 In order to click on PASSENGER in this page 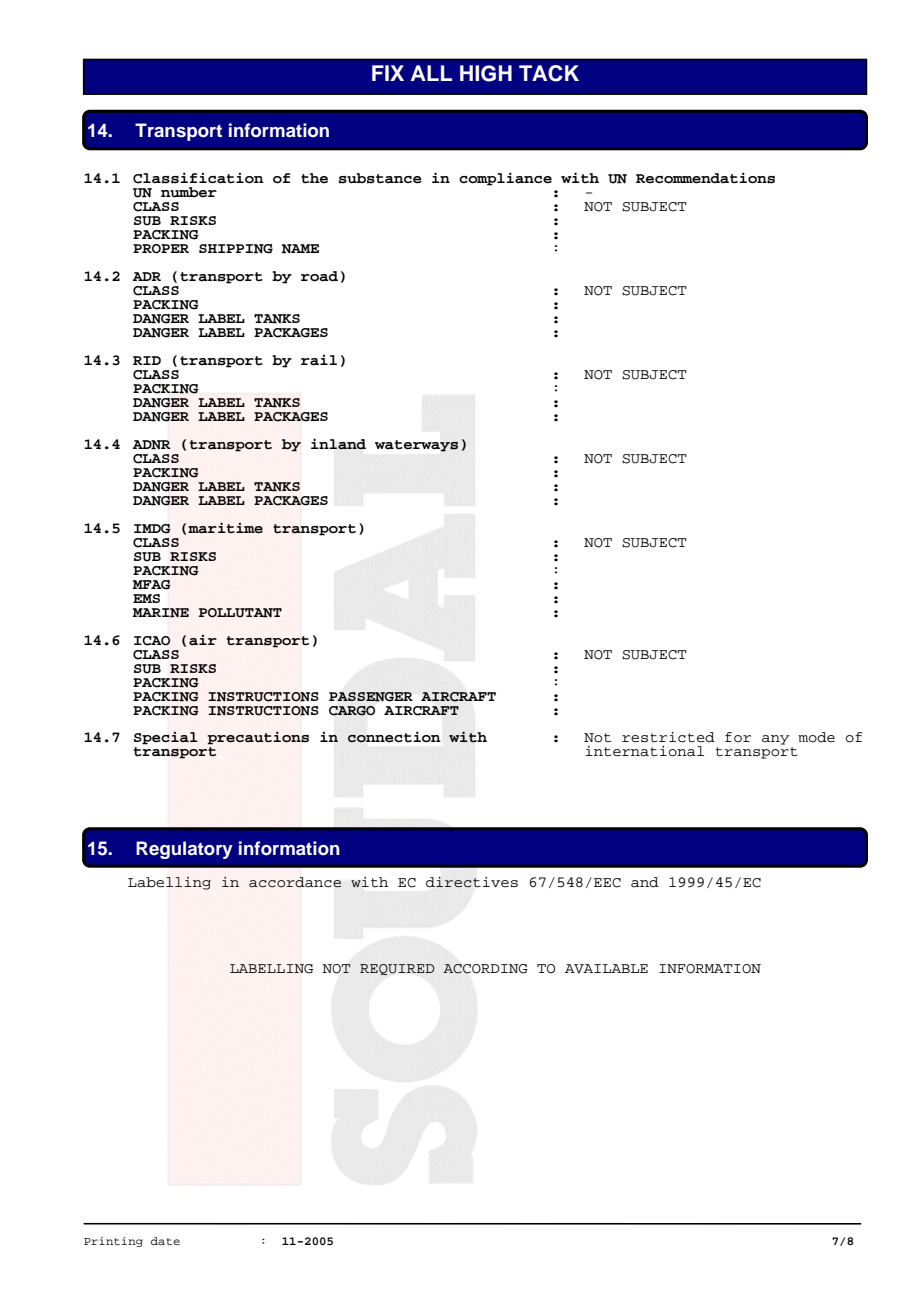, I will do `click(371, 697)`.
